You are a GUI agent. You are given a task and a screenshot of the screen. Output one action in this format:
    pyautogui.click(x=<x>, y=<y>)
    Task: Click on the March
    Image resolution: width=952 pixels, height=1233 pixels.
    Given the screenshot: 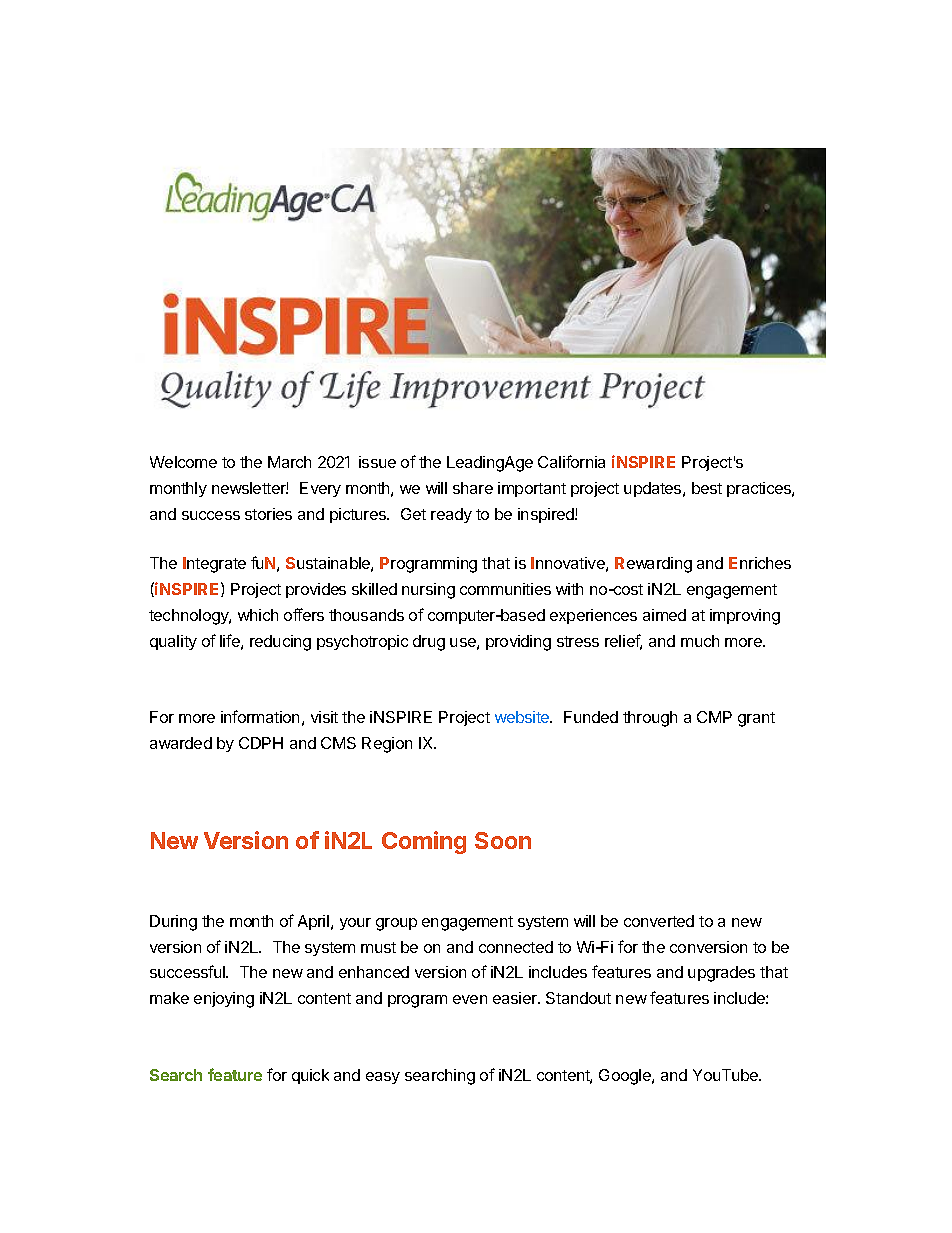 What is the action you would take?
    pyautogui.click(x=289, y=462)
